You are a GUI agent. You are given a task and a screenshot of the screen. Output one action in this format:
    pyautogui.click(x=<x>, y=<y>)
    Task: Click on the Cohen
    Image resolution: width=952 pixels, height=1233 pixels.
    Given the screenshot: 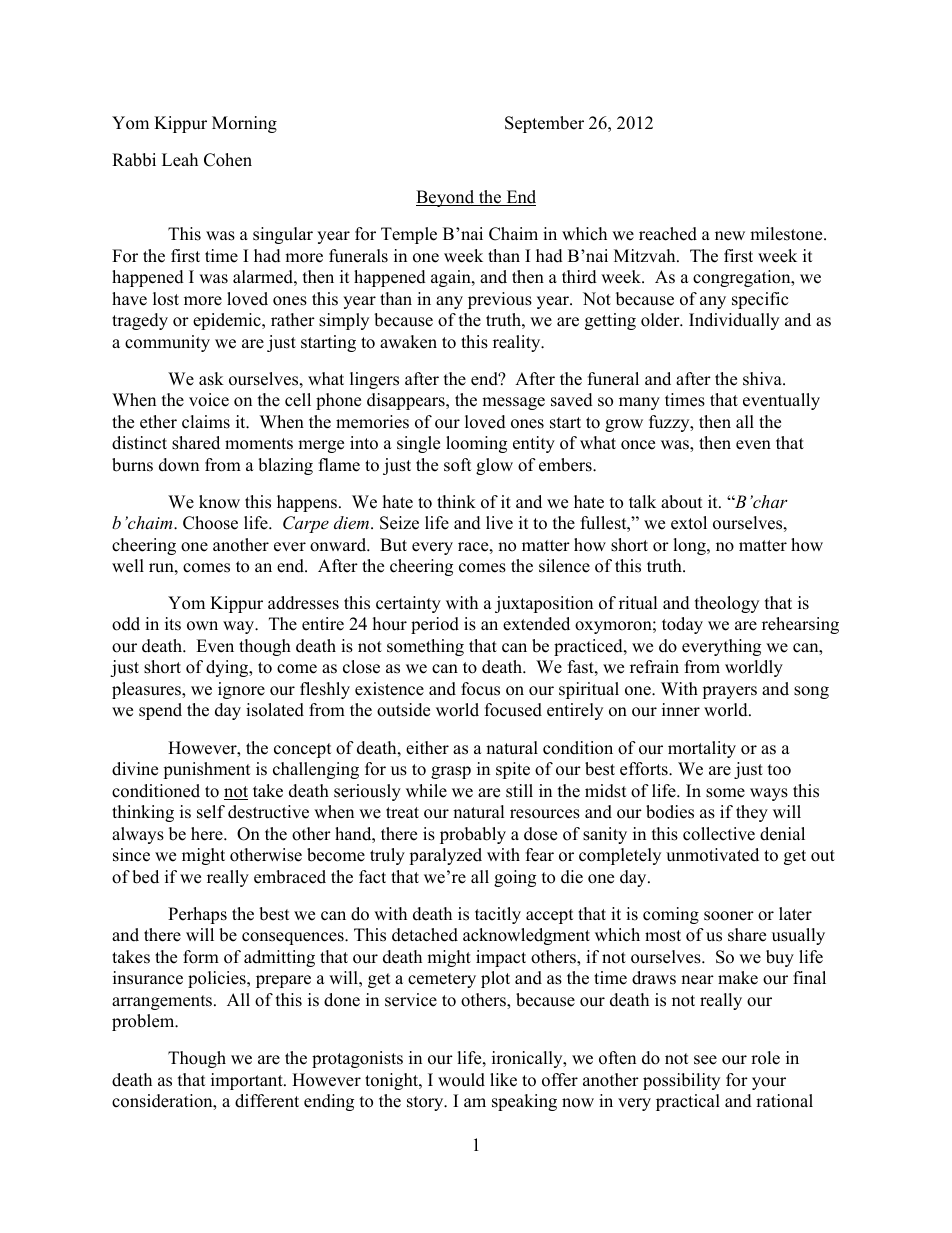 What is the action you would take?
    pyautogui.click(x=228, y=160)
